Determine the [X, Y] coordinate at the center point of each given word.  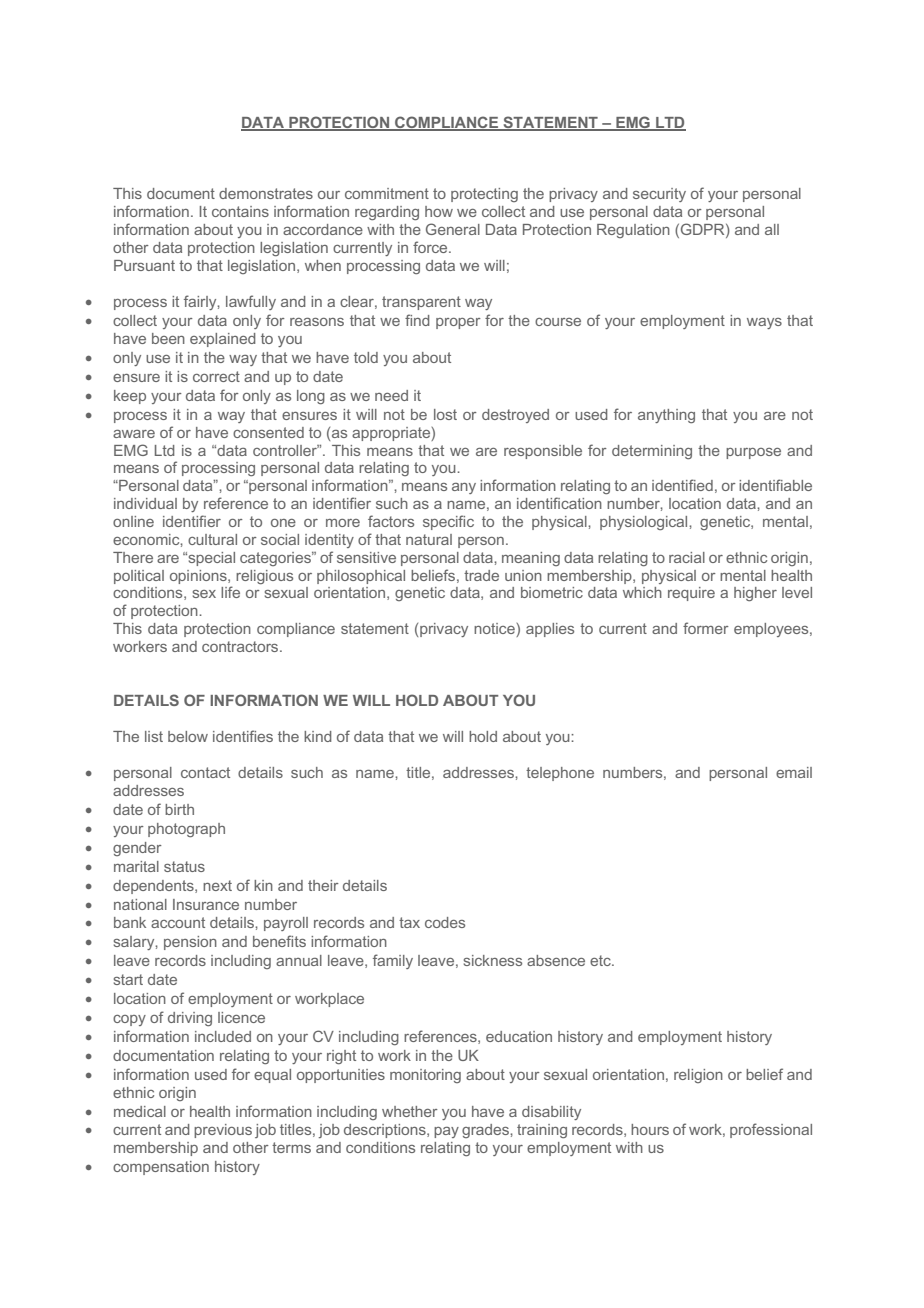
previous [223, 1131]
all [772, 229]
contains [240, 211]
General [453, 229]
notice [495, 630]
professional [771, 1130]
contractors [241, 646]
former [706, 628]
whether [410, 1111]
